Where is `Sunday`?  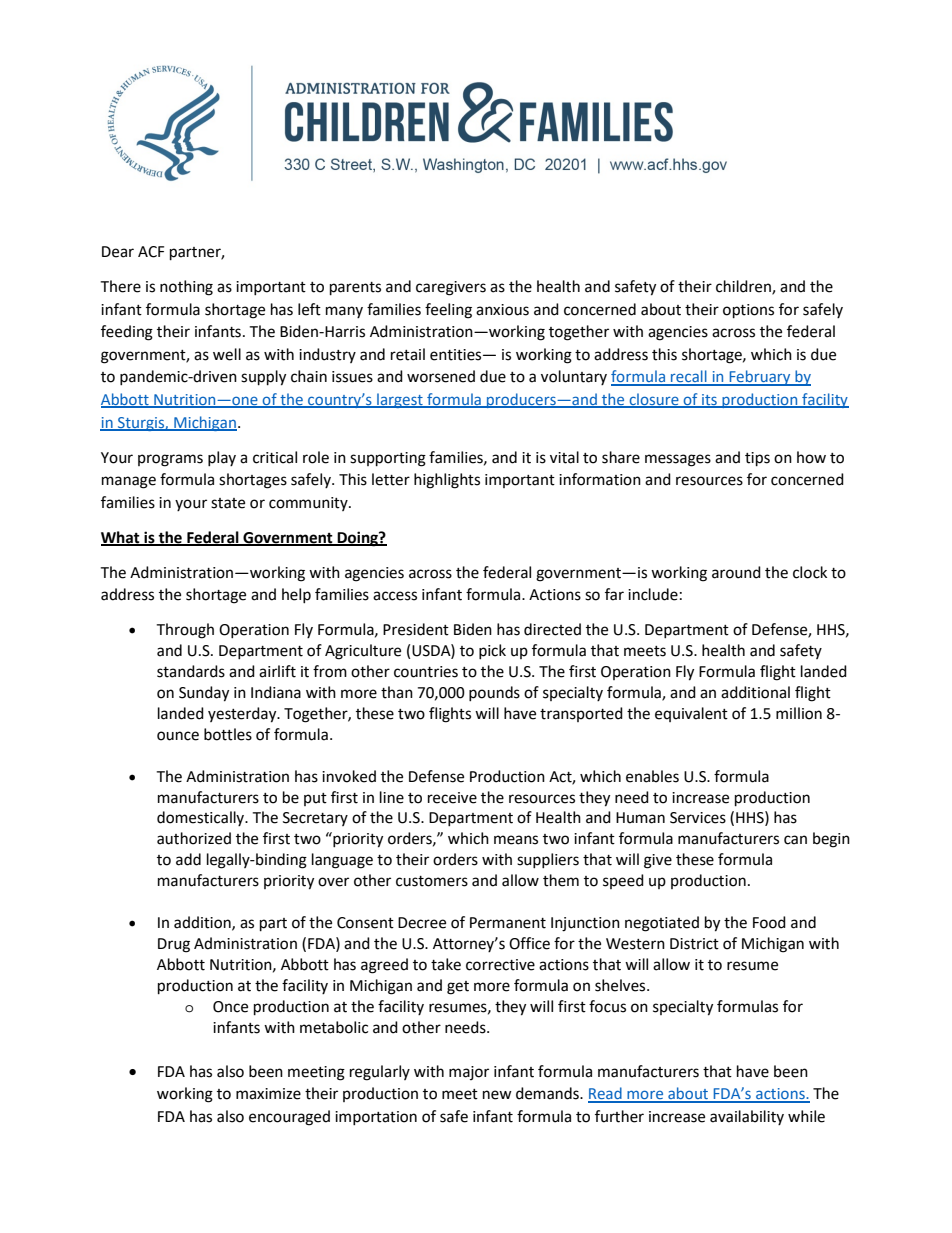
Sunday is located at coordinates (204, 694).
